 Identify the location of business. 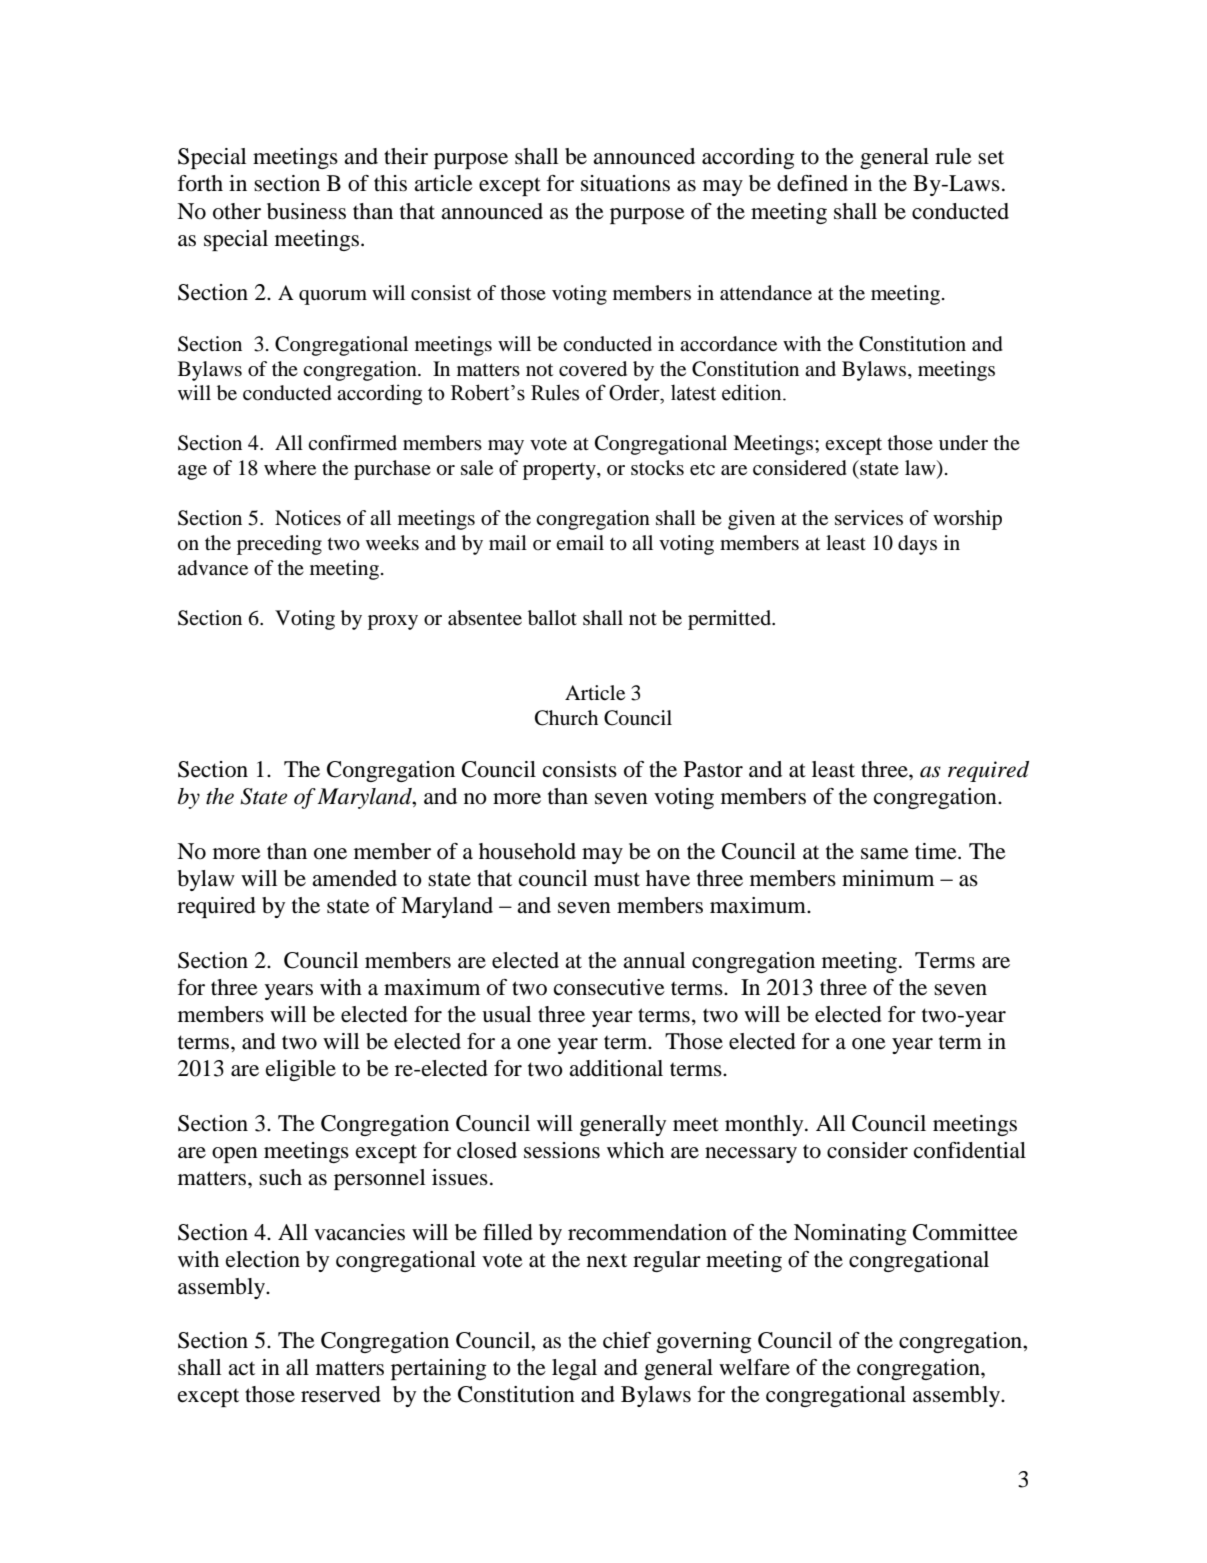
(306, 211).
